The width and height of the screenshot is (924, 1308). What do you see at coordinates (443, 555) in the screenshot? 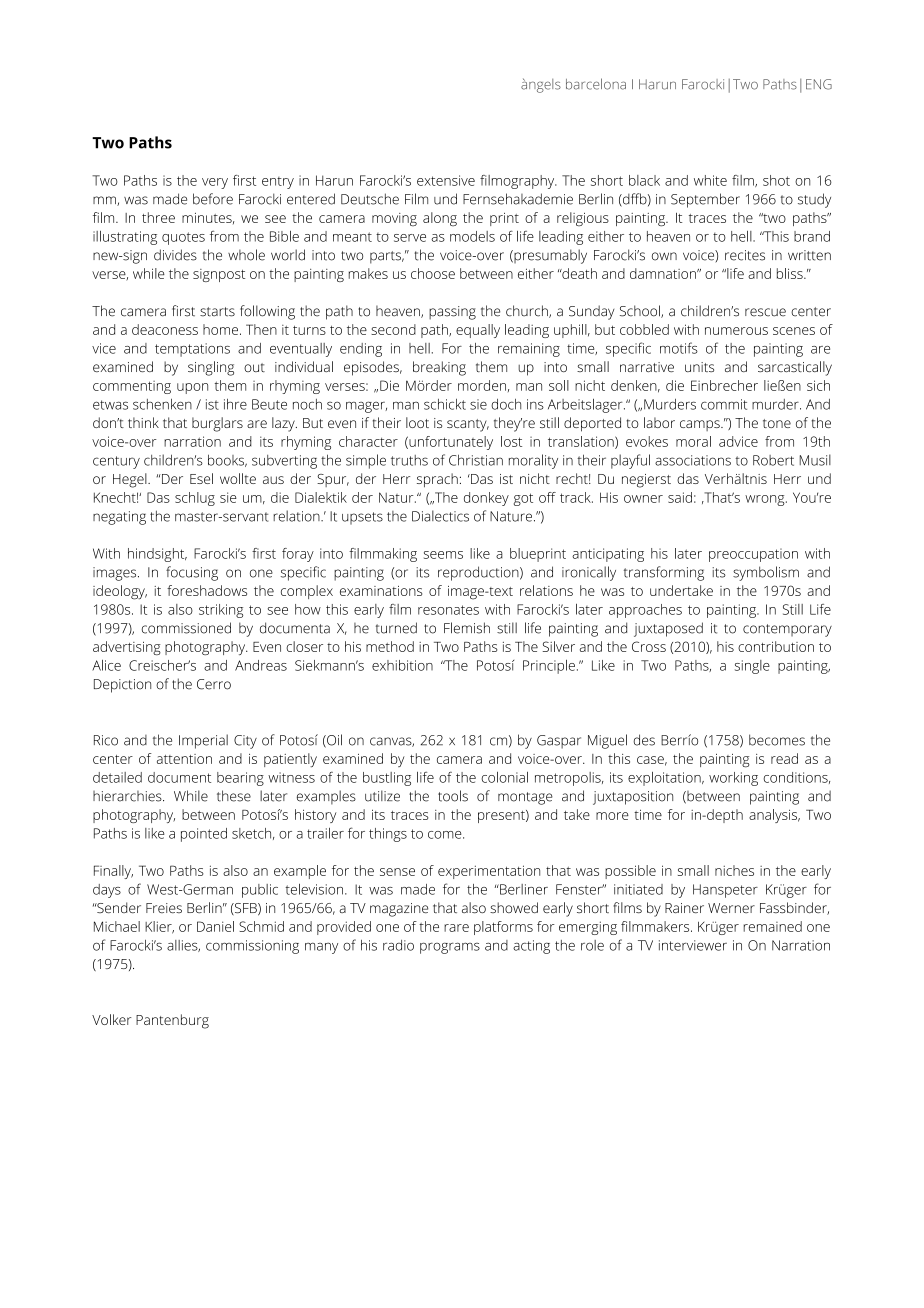
I see `seems` at bounding box center [443, 555].
